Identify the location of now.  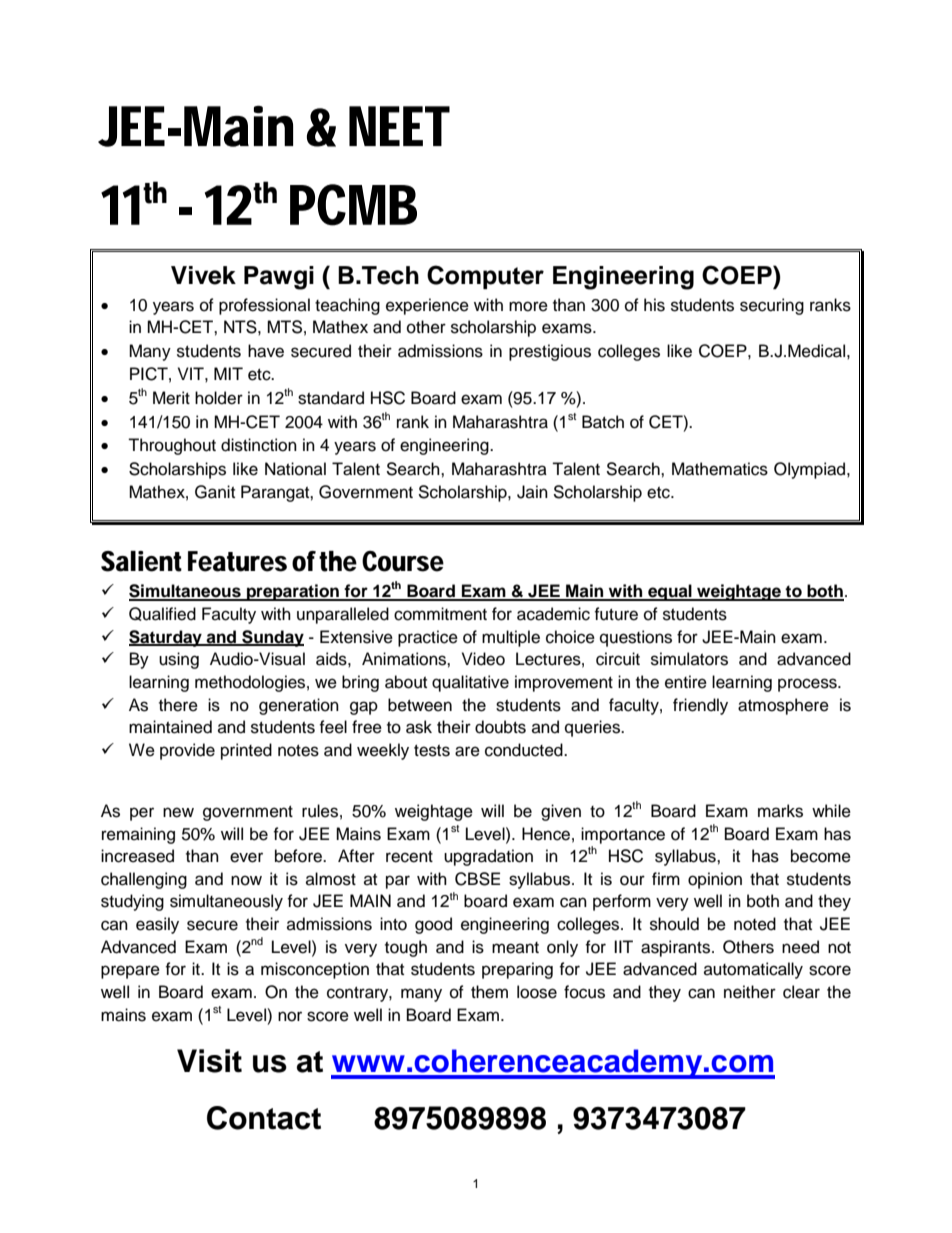
(246, 880).
